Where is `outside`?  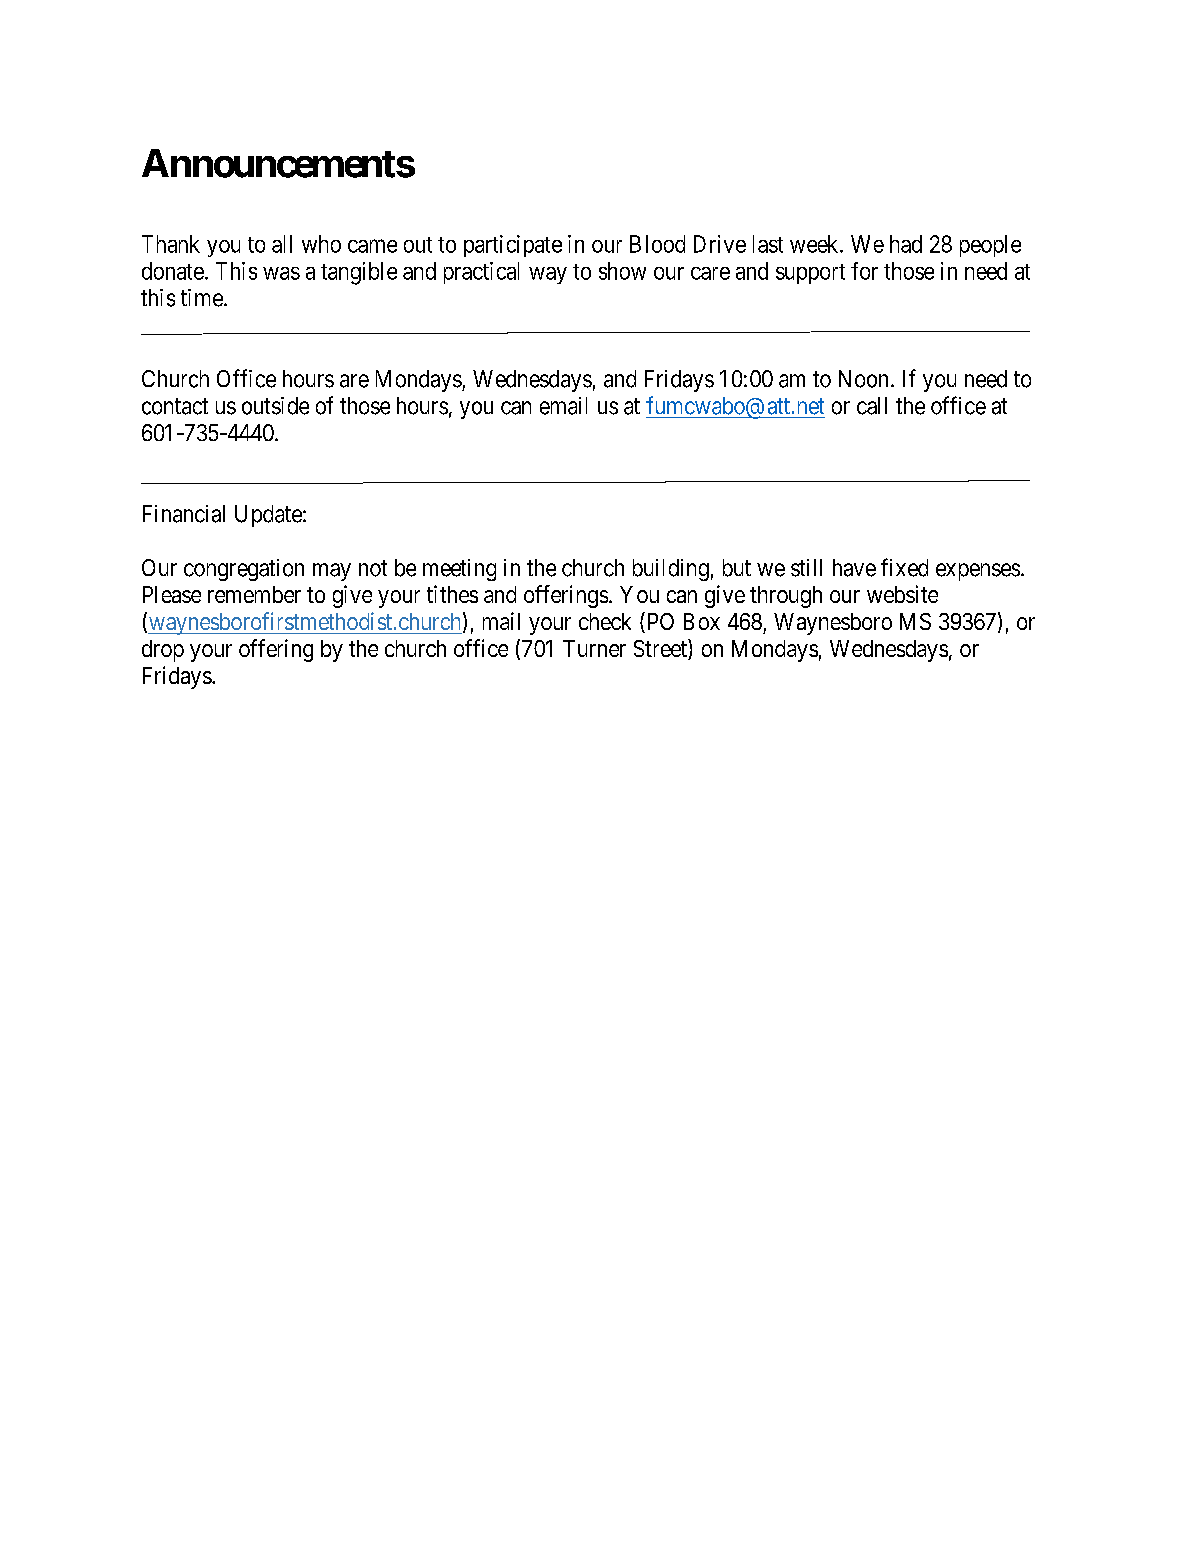 outside is located at coordinates (275, 406).
